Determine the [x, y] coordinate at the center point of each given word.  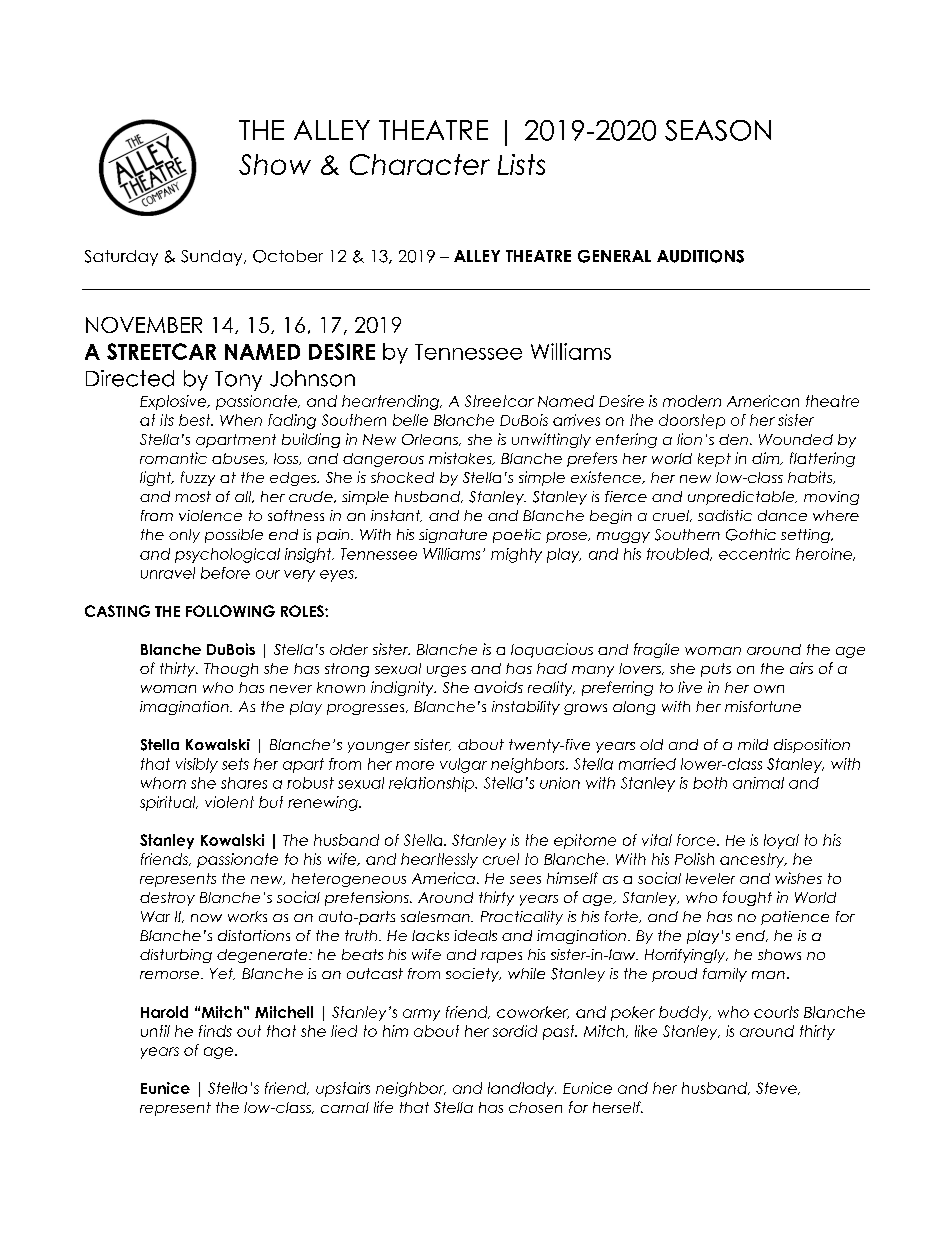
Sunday [213, 258]
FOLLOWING [230, 611]
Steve [777, 1088]
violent [229, 802]
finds [215, 1031]
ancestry [753, 860]
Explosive [174, 402]
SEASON [718, 130]
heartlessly [439, 860]
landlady [522, 1089]
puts [716, 670]
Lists [521, 164]
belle [410, 420]
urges [446, 671]
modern [692, 401]
